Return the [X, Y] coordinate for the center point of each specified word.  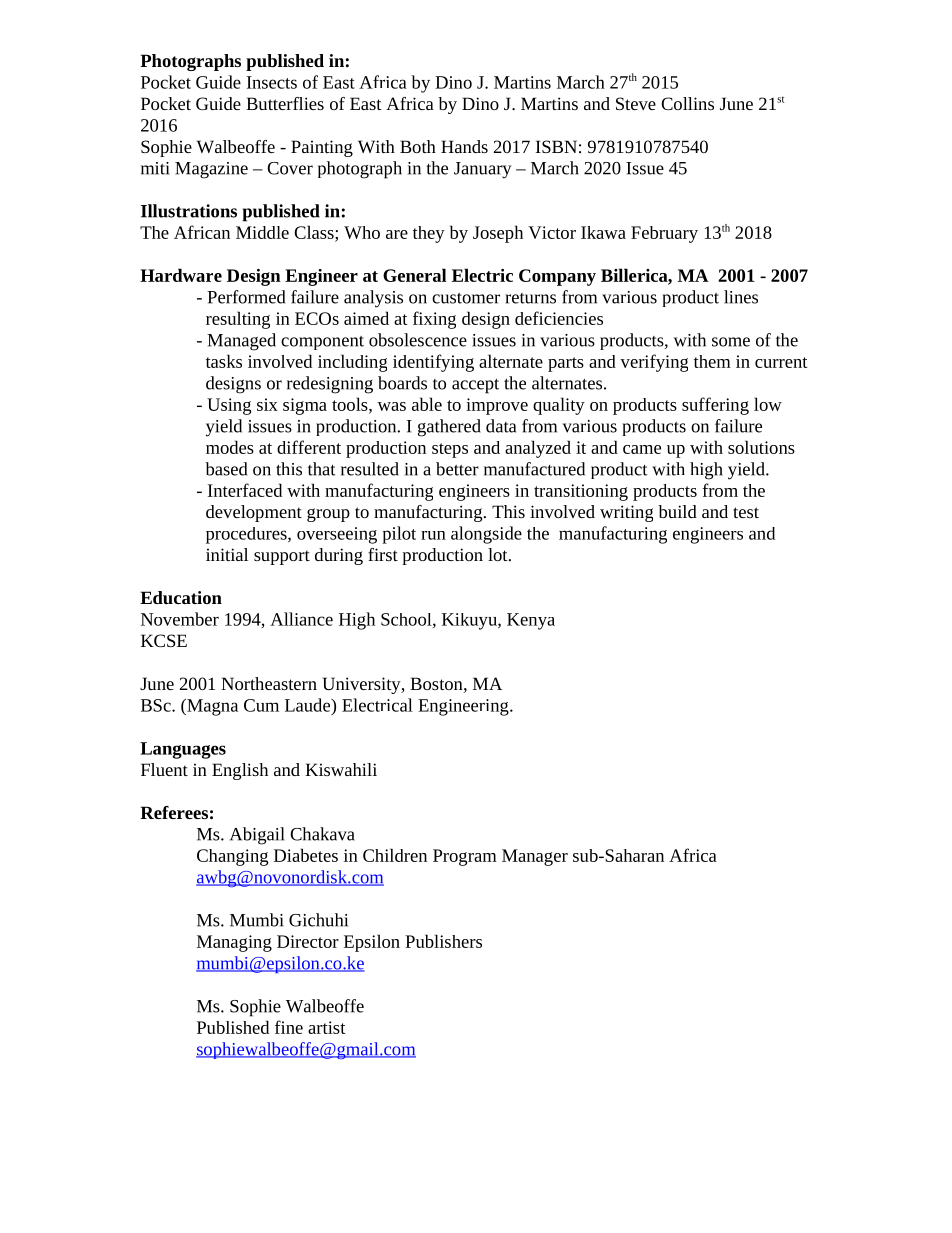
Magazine [211, 170]
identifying [433, 363]
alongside [486, 535]
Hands [464, 146]
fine [289, 1027]
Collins [687, 103]
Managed [241, 342]
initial [227, 554]
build [677, 511]
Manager [535, 857]
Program [465, 857]
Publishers [443, 941]
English [240, 771]
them [712, 361]
